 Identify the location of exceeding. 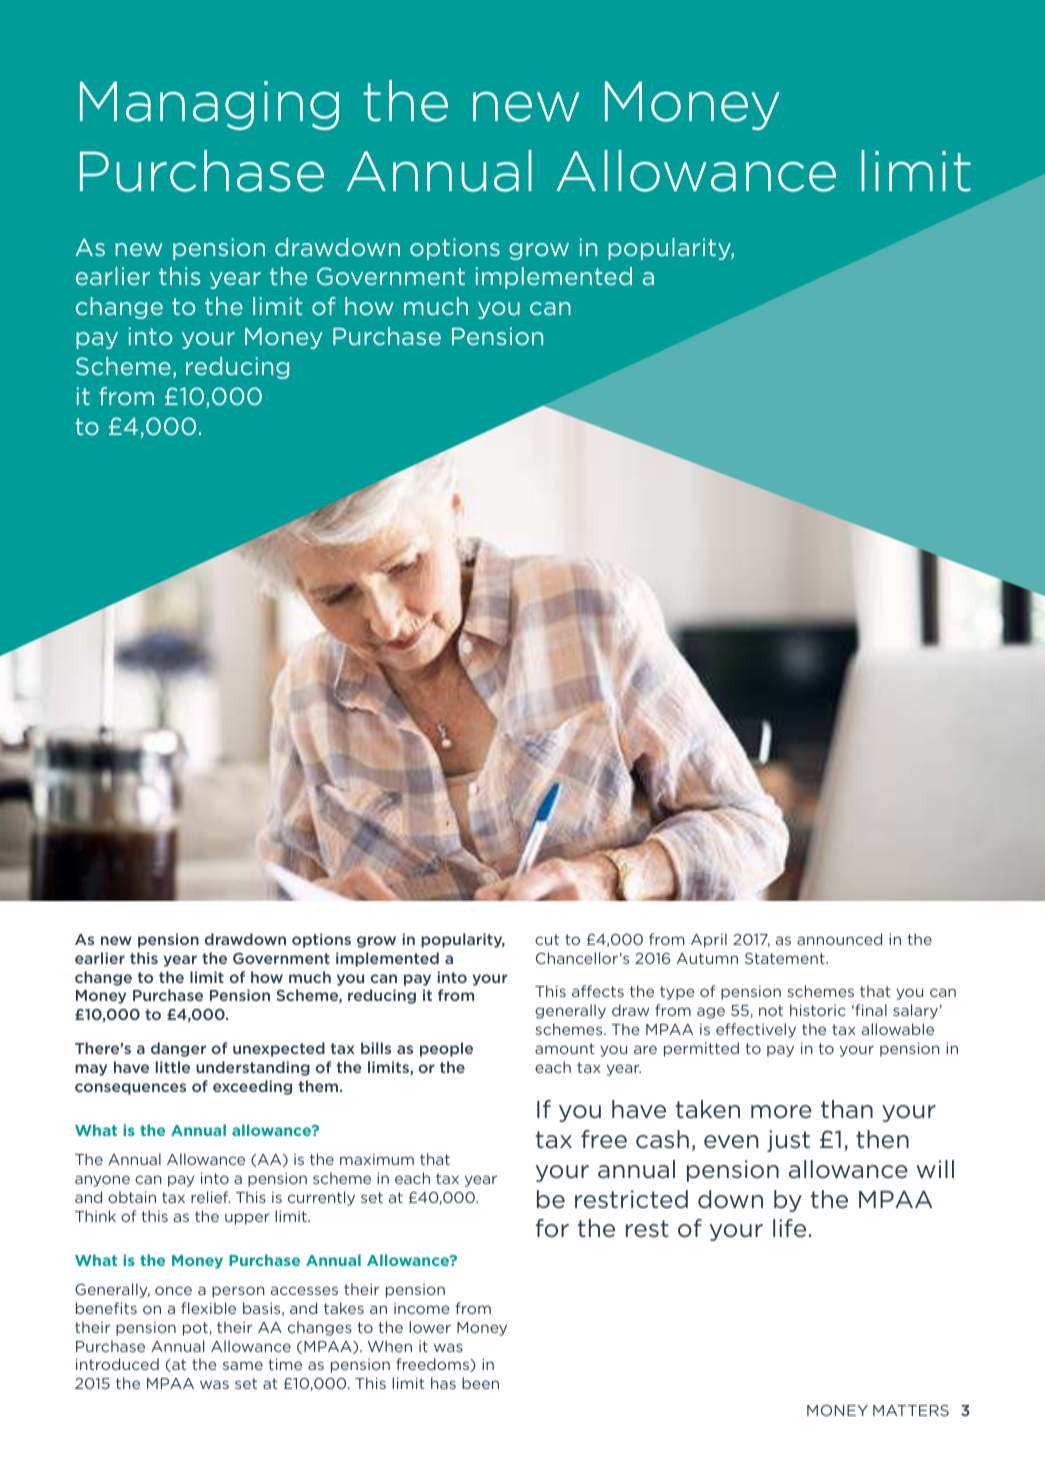
(252, 1087).
